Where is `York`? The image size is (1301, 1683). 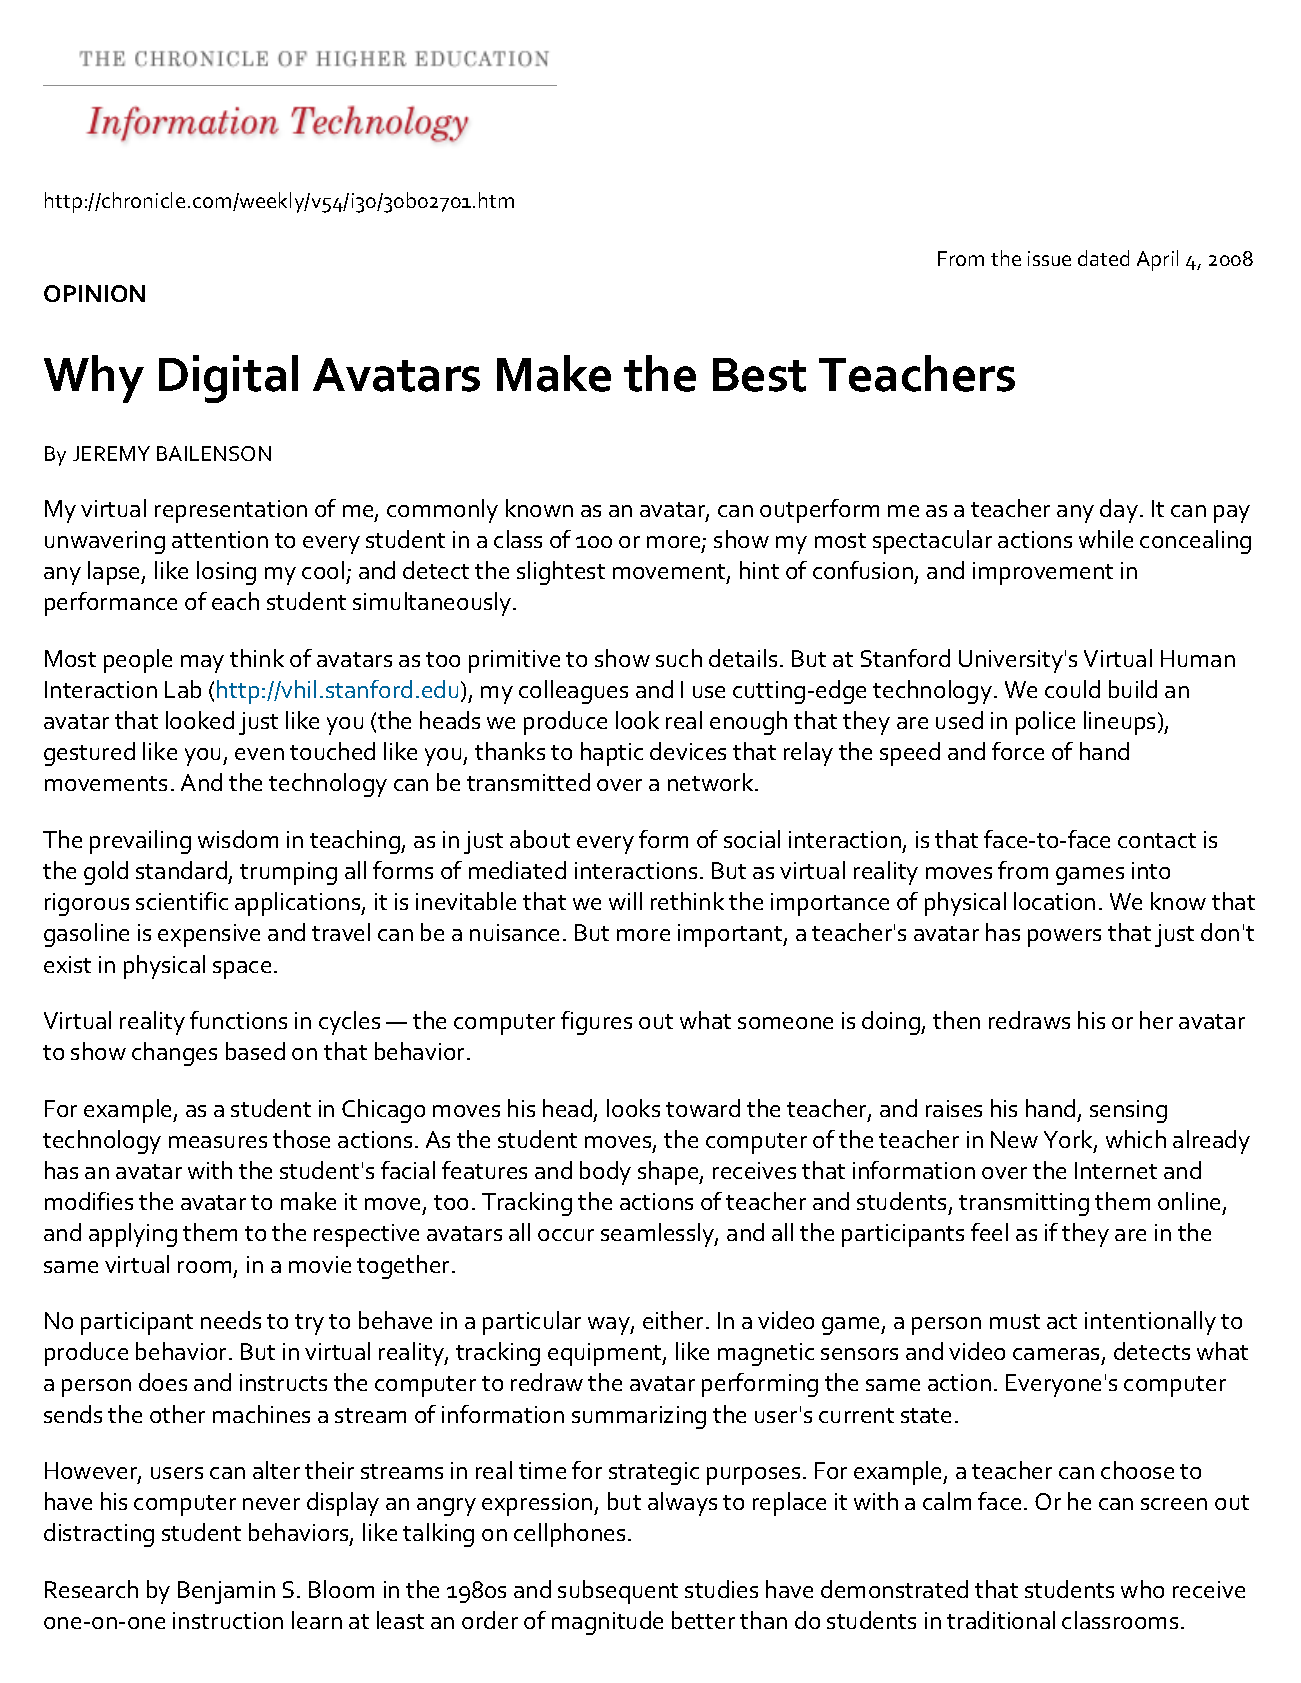
York is located at coordinates (1069, 1140).
